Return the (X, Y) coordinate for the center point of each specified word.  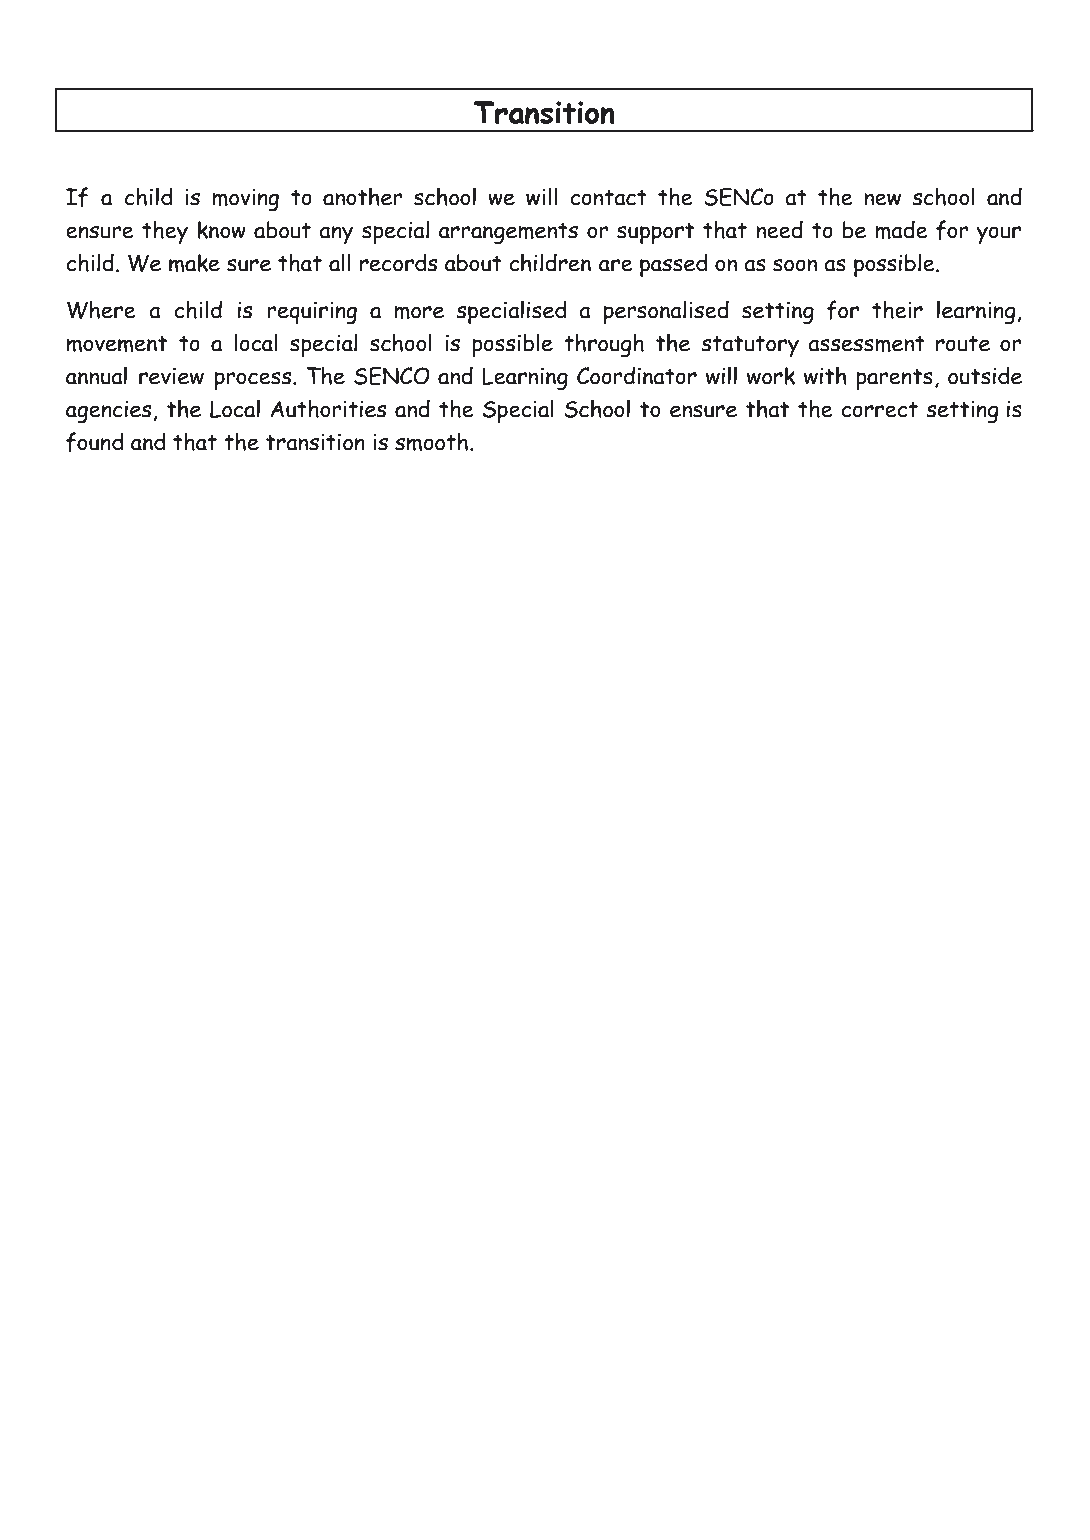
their (897, 309)
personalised (666, 312)
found (95, 442)
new (882, 199)
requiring (312, 313)
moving (245, 200)
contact (608, 198)
